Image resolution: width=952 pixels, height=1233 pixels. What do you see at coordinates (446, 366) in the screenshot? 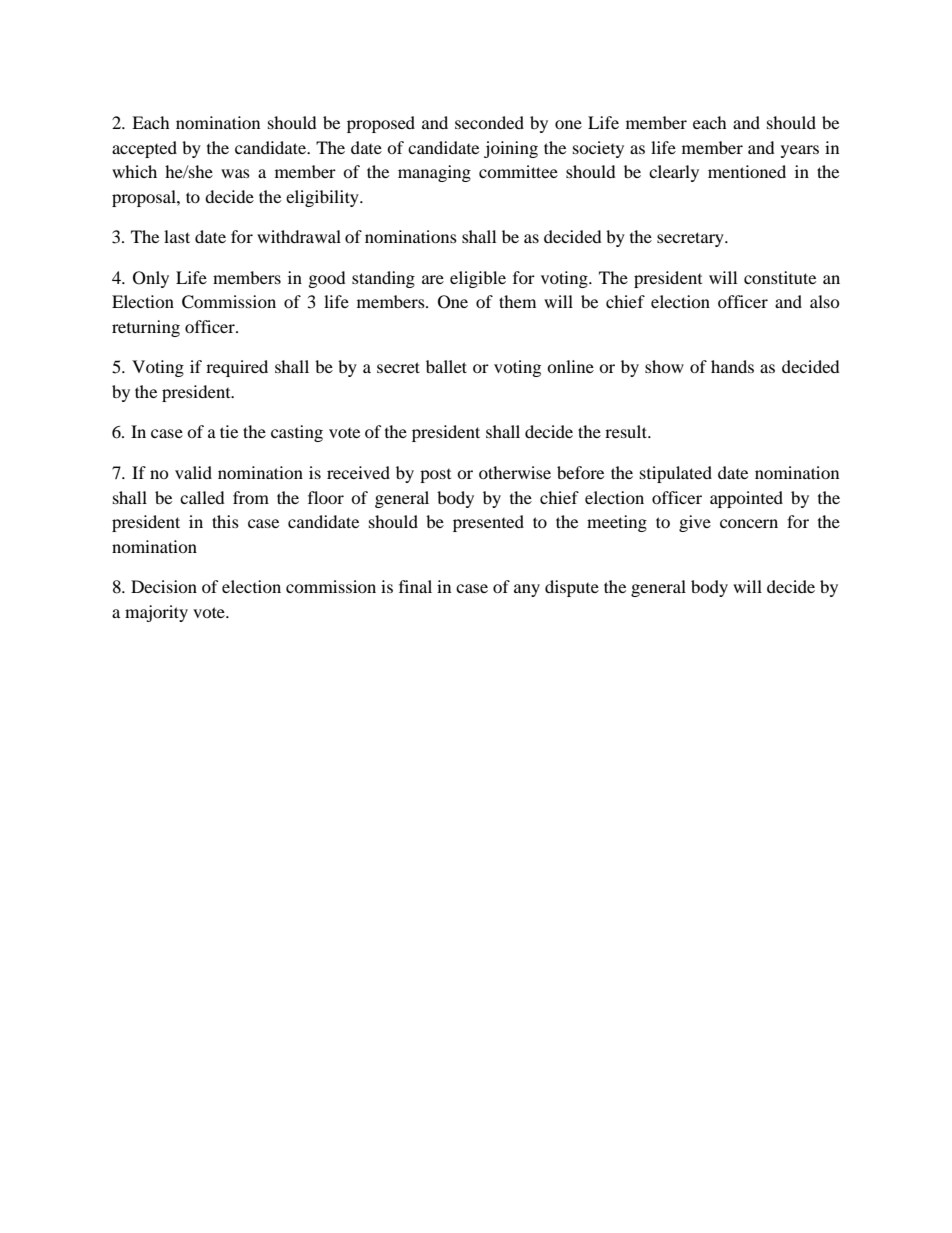
I see `ballet` at bounding box center [446, 366].
